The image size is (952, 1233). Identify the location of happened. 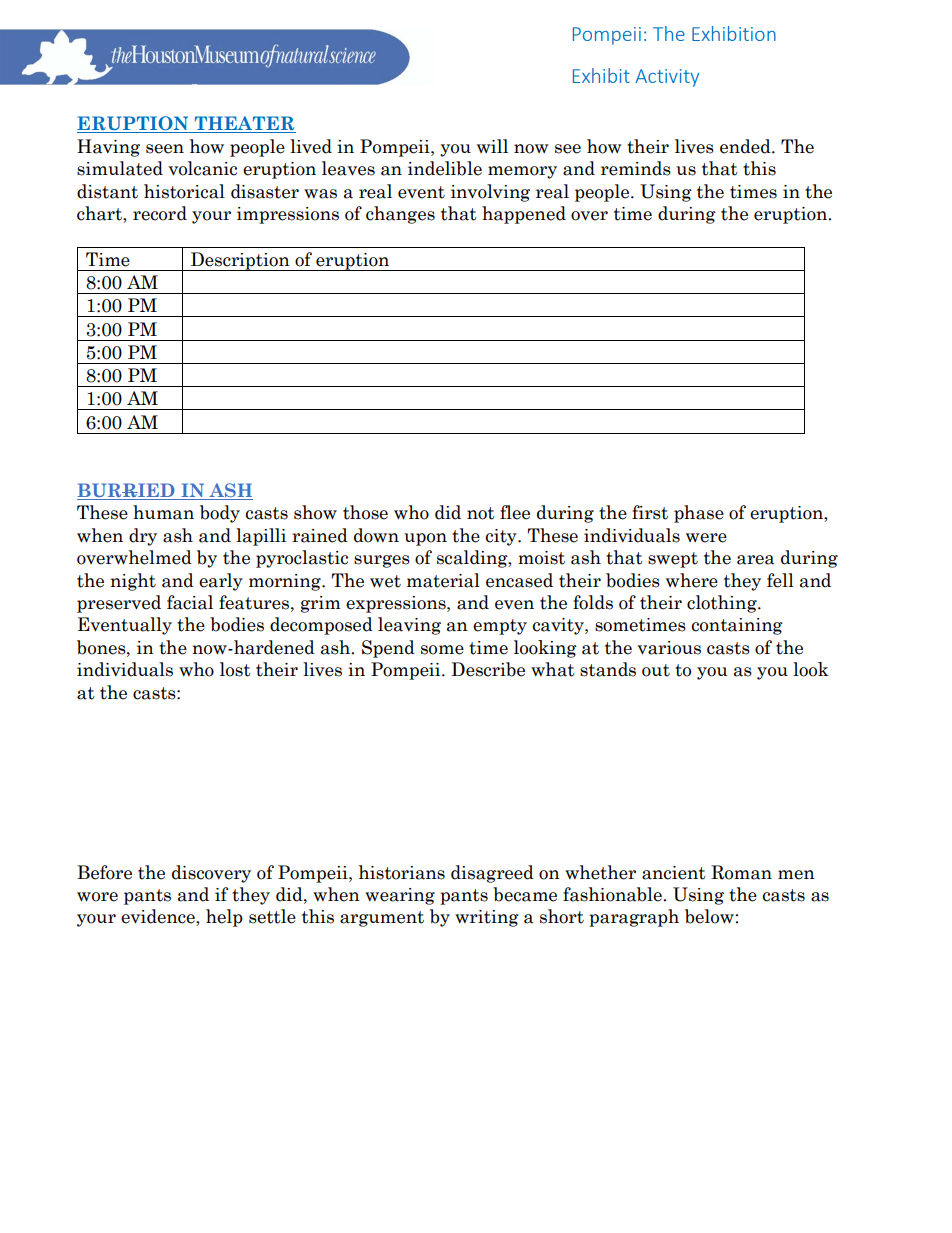
(524, 215).
